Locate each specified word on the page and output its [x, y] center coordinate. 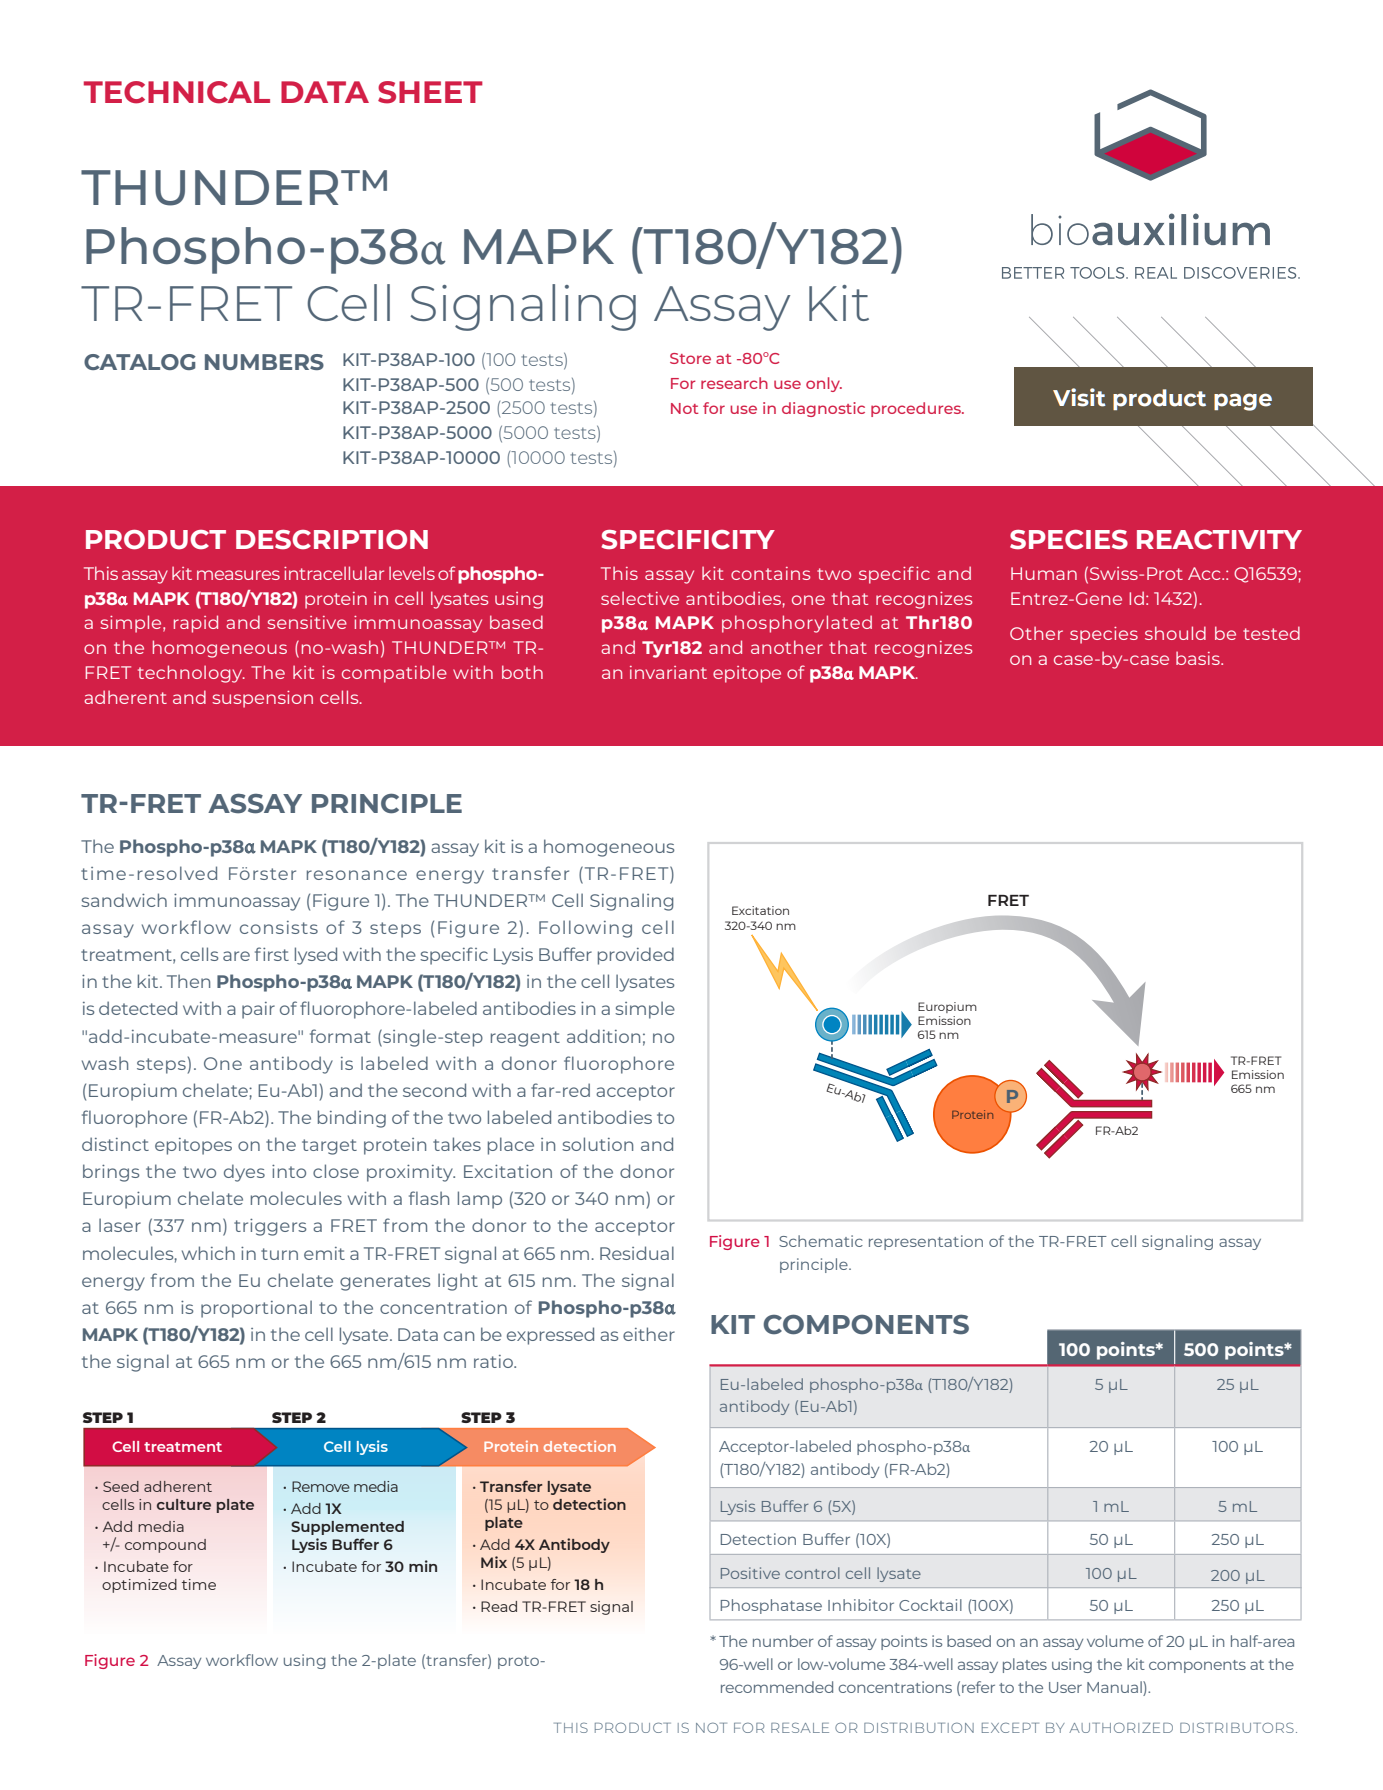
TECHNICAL [177, 92]
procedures [917, 409]
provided [636, 956]
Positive [750, 1573]
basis [1199, 658]
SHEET [430, 92]
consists [279, 927]
